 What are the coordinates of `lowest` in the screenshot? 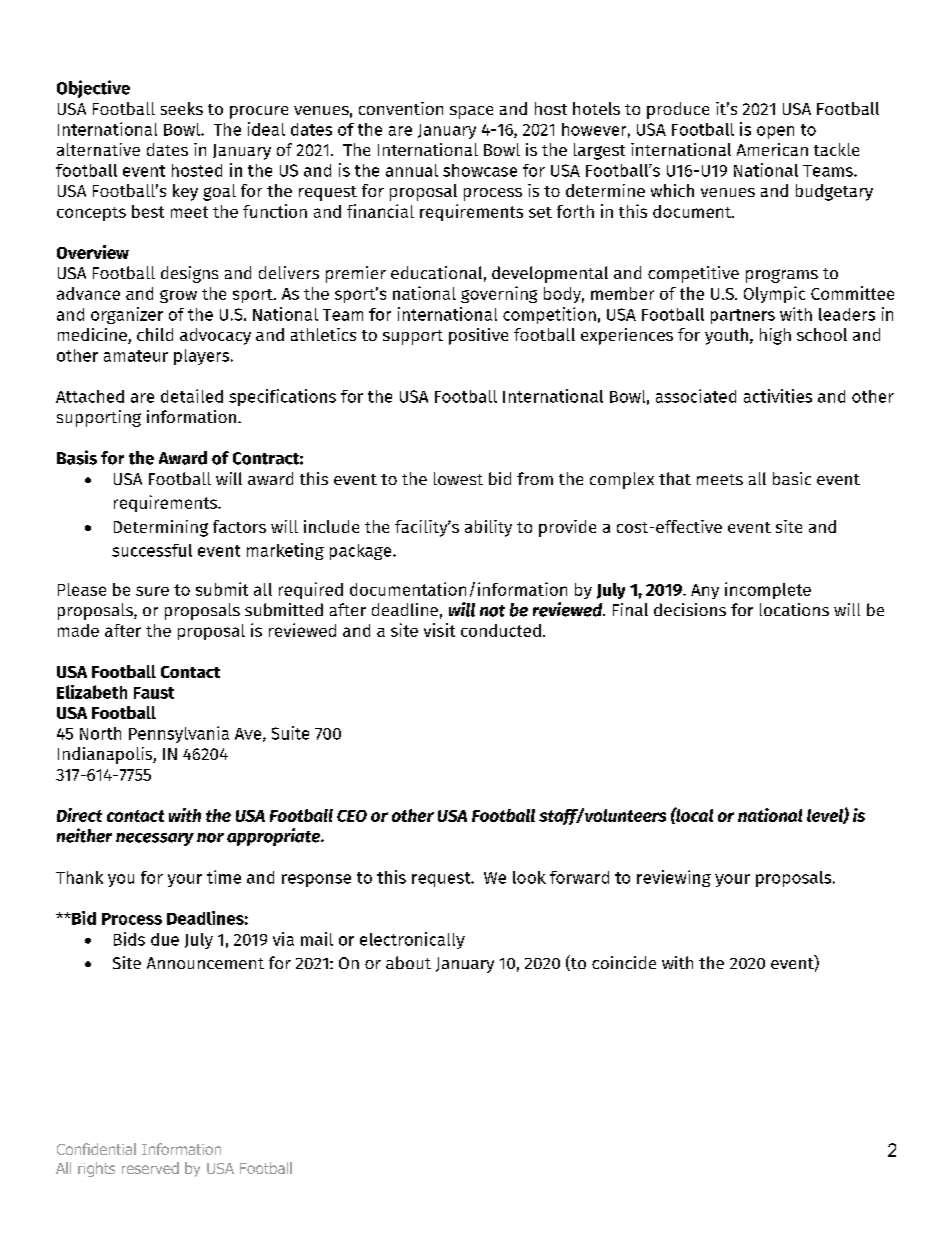 It's located at (458, 478).
